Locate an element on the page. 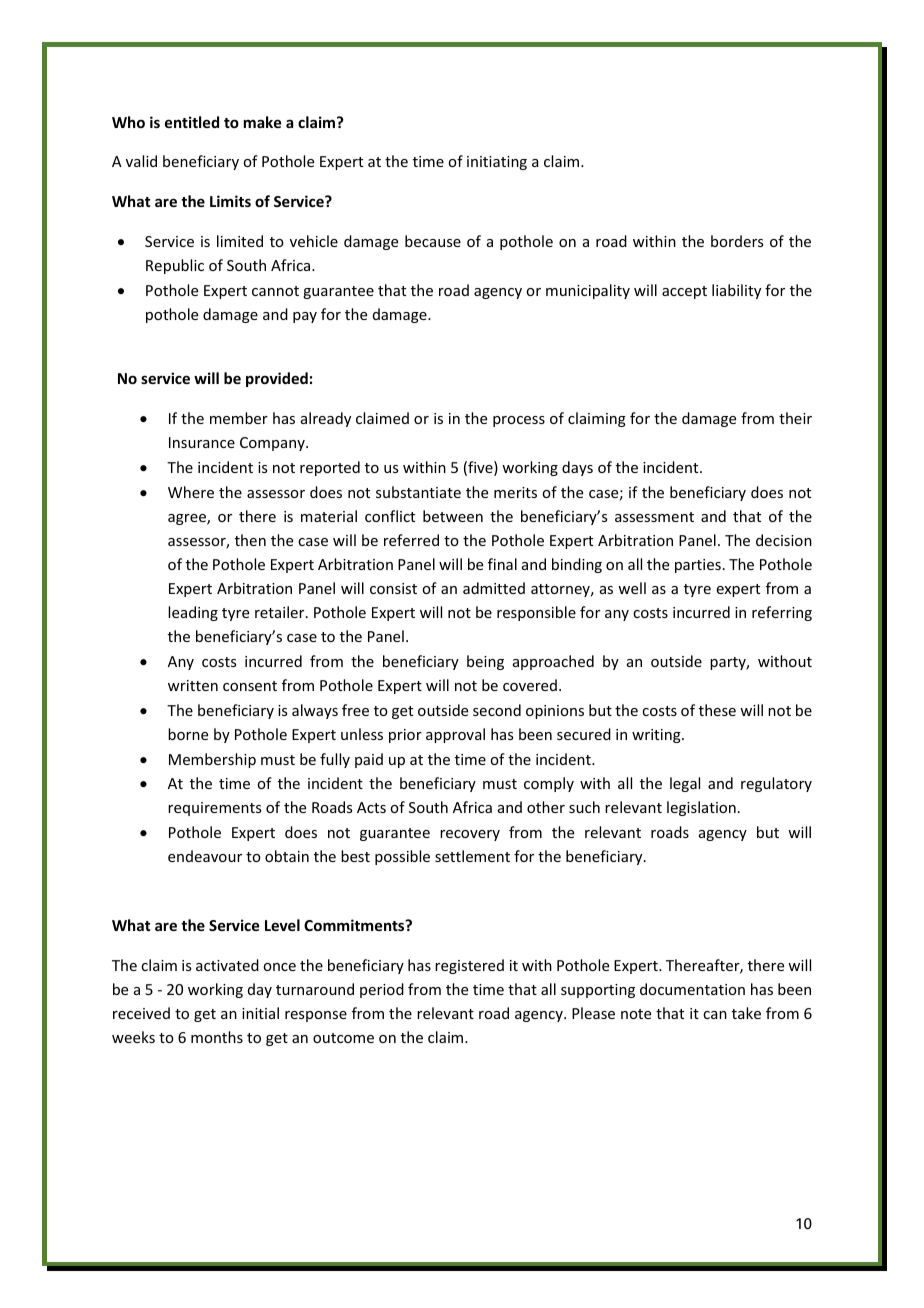 The width and height of the page is (924, 1308). borne is located at coordinates (188, 734).
